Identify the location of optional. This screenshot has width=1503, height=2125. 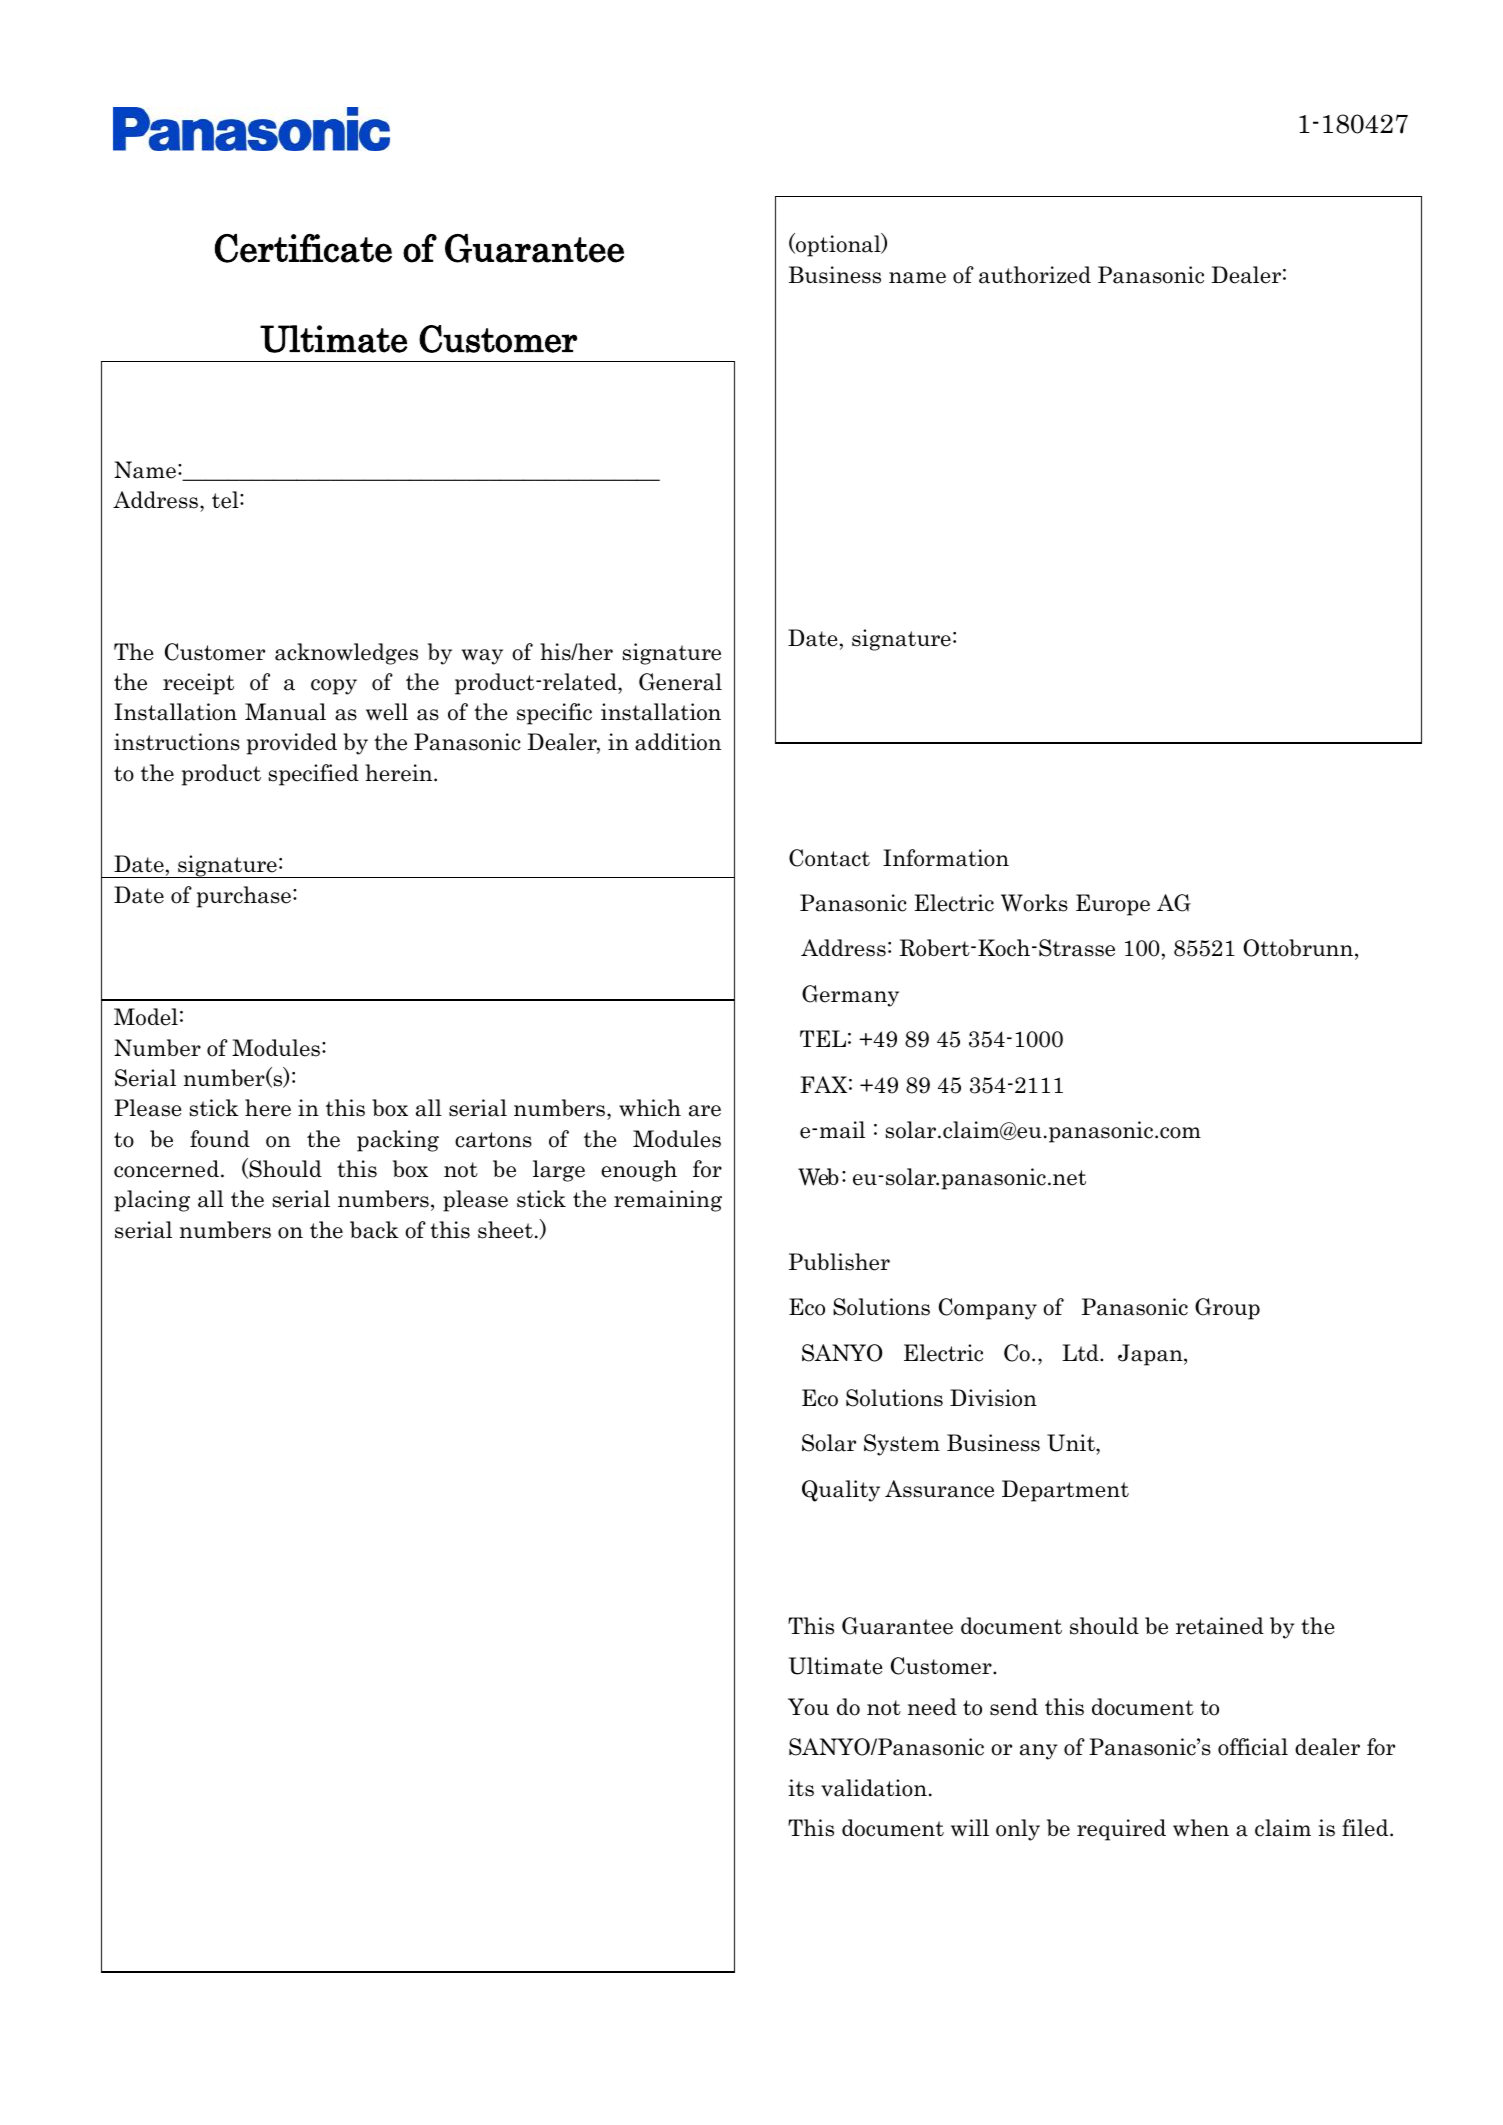
(838, 245).
